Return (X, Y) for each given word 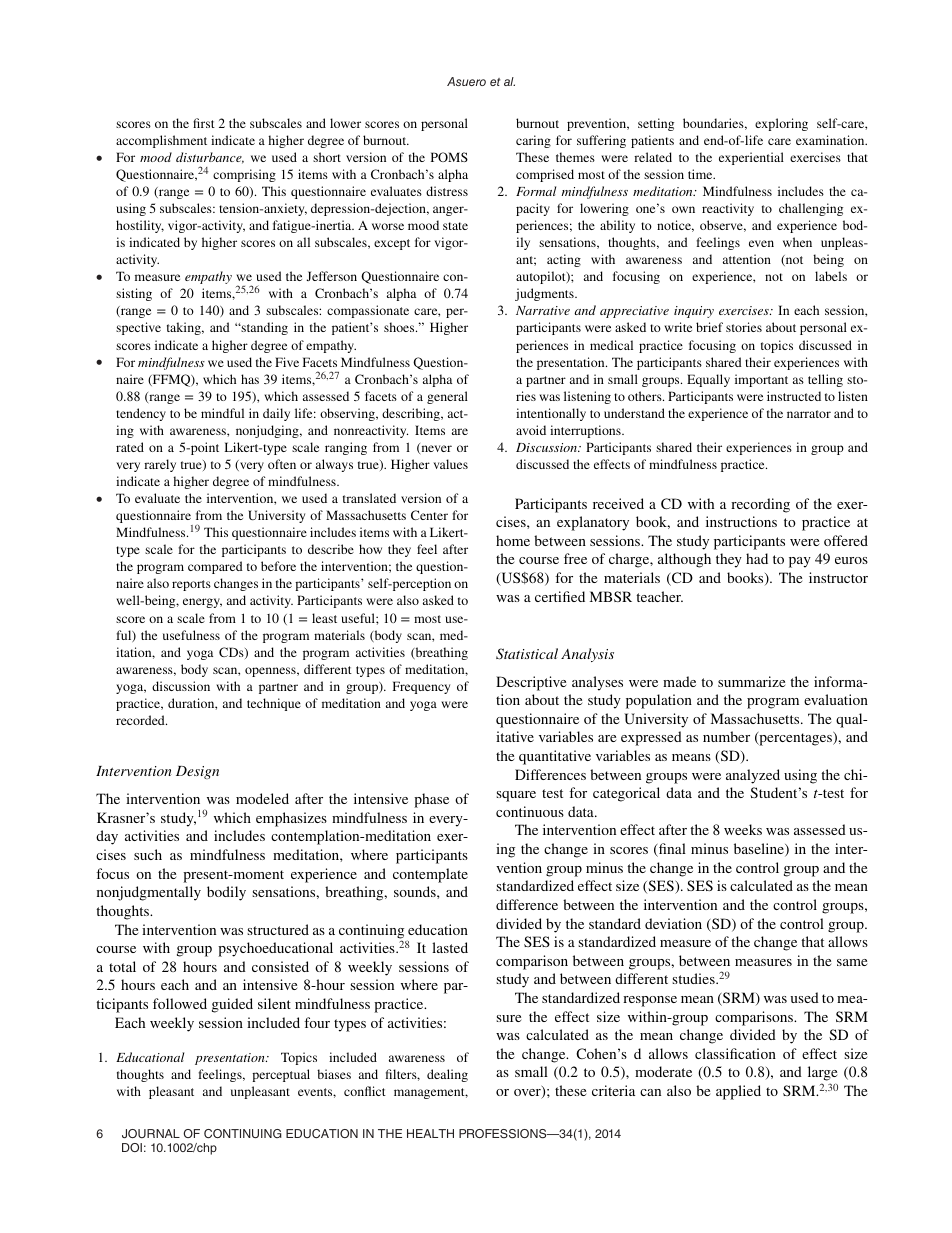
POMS (449, 157)
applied (738, 1092)
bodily (226, 893)
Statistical (527, 654)
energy (202, 603)
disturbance (210, 158)
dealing (447, 1075)
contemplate (430, 875)
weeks (743, 829)
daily (276, 414)
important (761, 380)
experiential (751, 158)
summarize (751, 681)
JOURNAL (151, 1133)
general (447, 397)
